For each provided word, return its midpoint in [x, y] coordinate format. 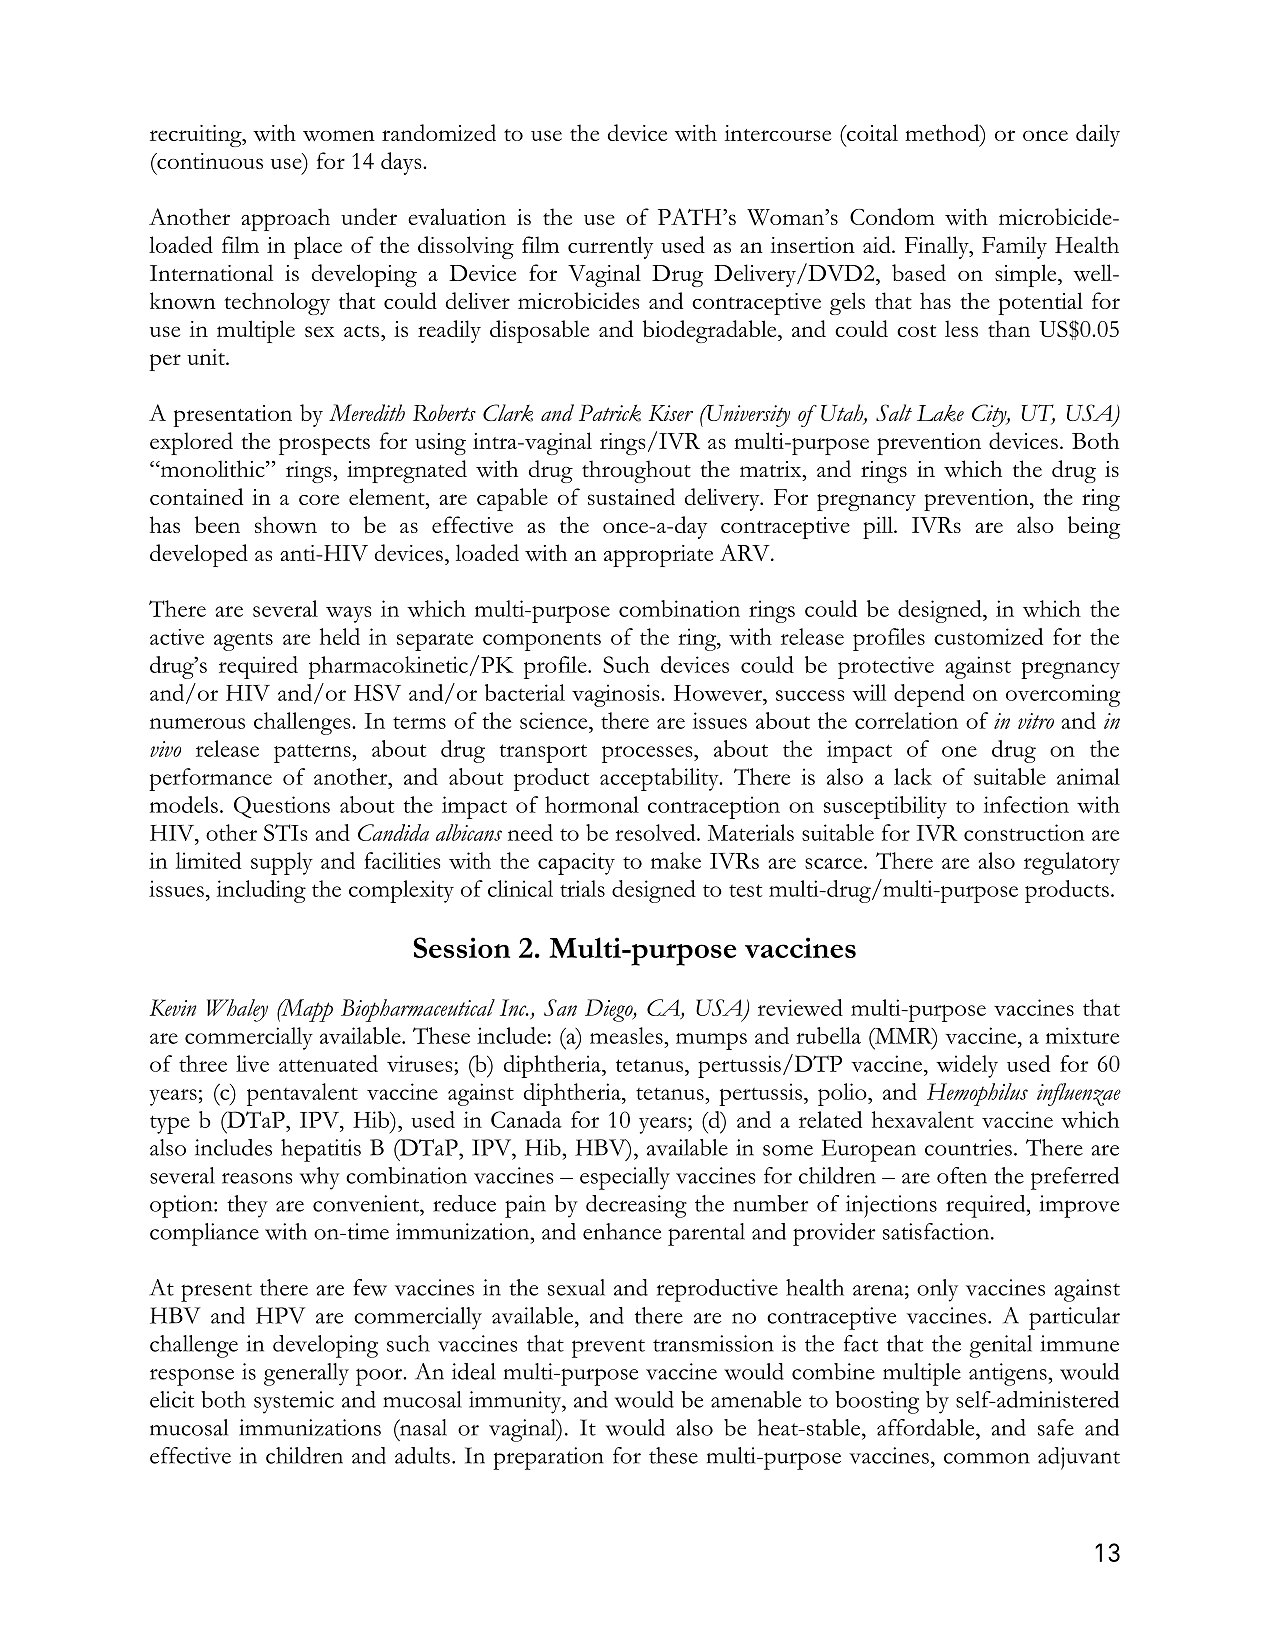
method [943, 134]
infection [1026, 804]
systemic [294, 1402]
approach [285, 219]
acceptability [660, 779]
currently [610, 247]
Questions [282, 807]
